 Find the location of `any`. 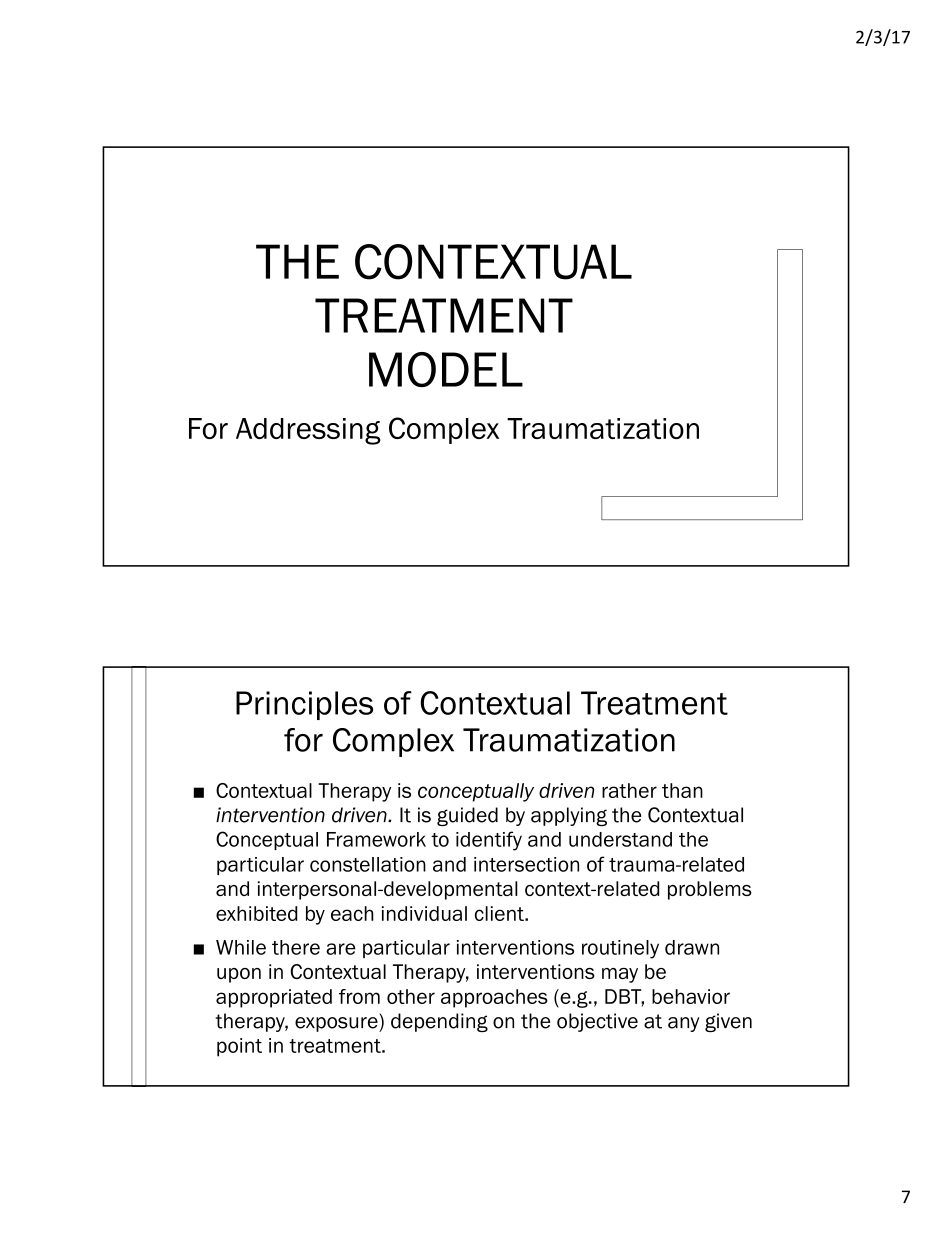

any is located at coordinates (683, 1024).
